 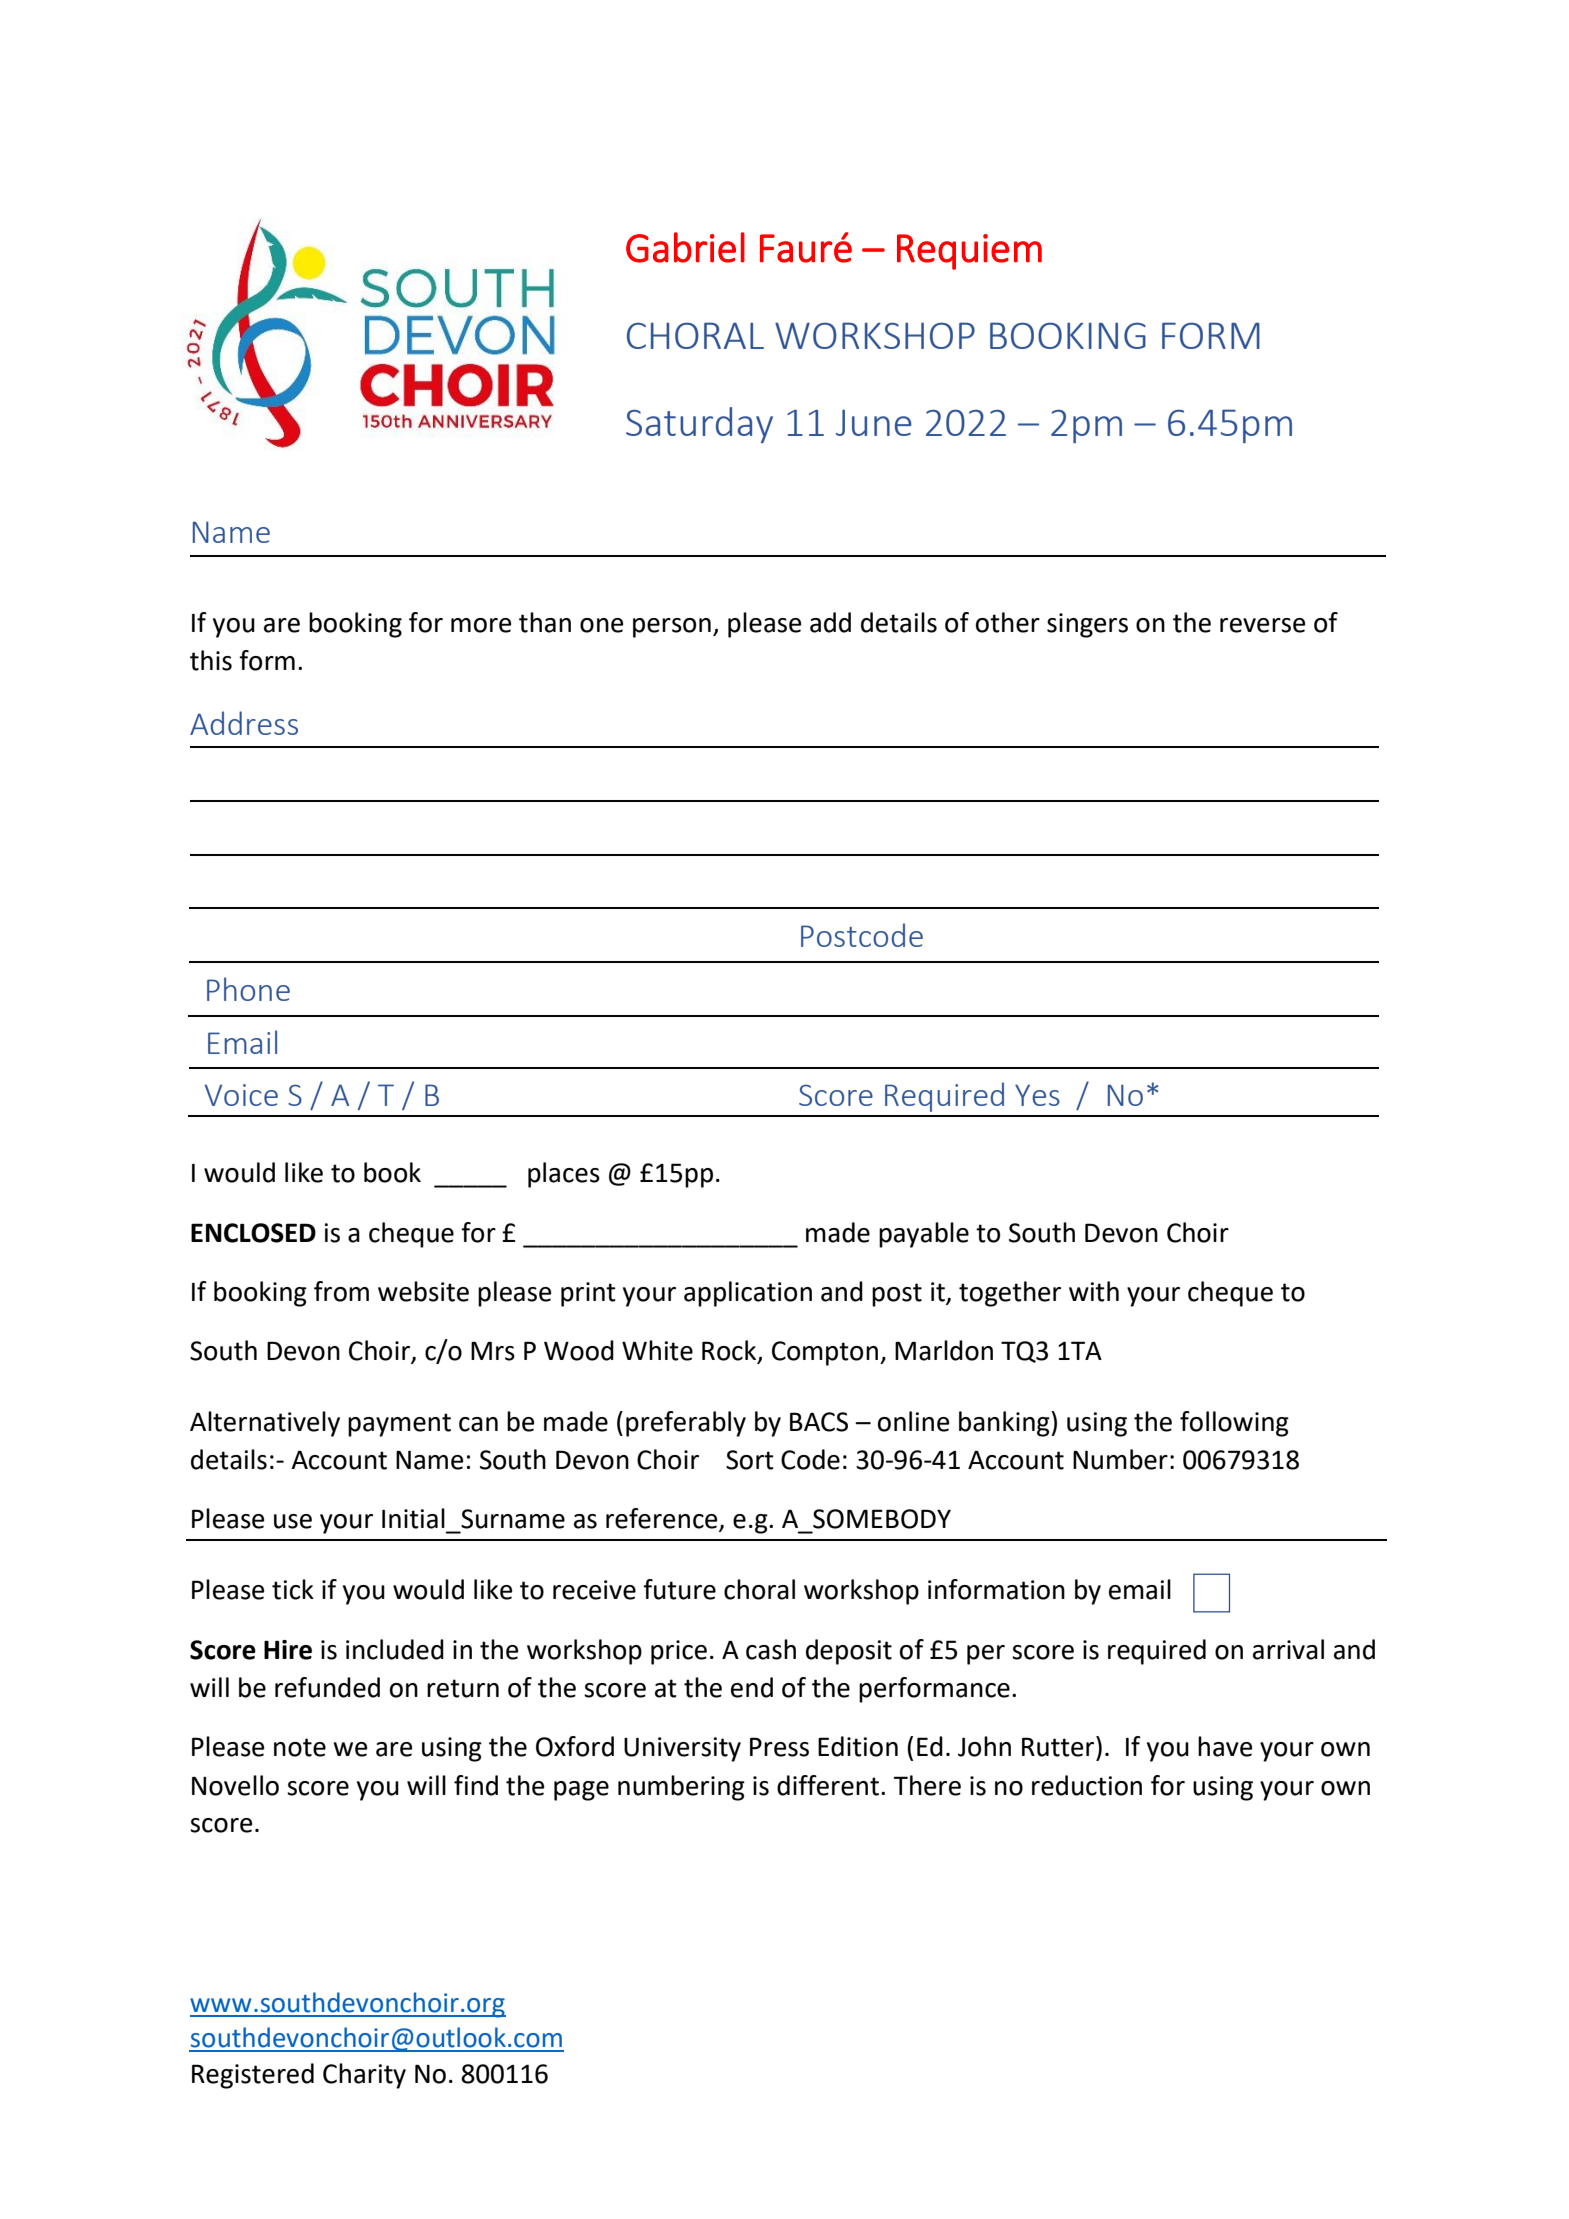 I want to click on Saturday, so click(x=699, y=425).
